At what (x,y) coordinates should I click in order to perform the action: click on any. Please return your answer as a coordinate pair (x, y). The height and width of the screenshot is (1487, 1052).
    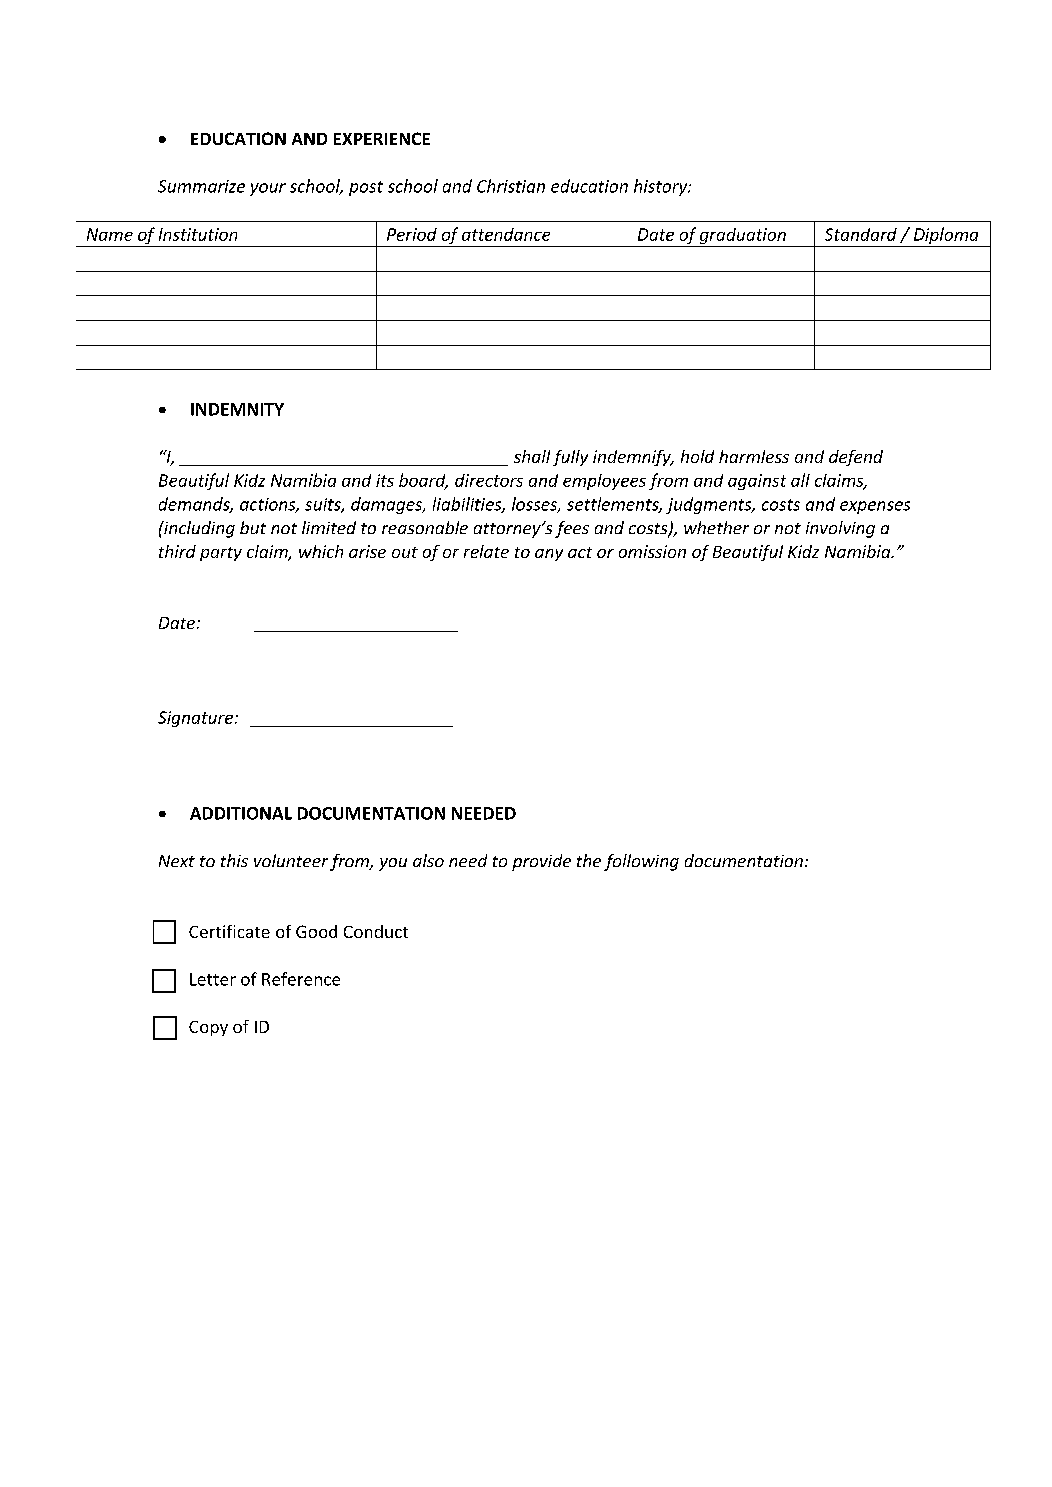
    Looking at the image, I should click on (549, 555).
